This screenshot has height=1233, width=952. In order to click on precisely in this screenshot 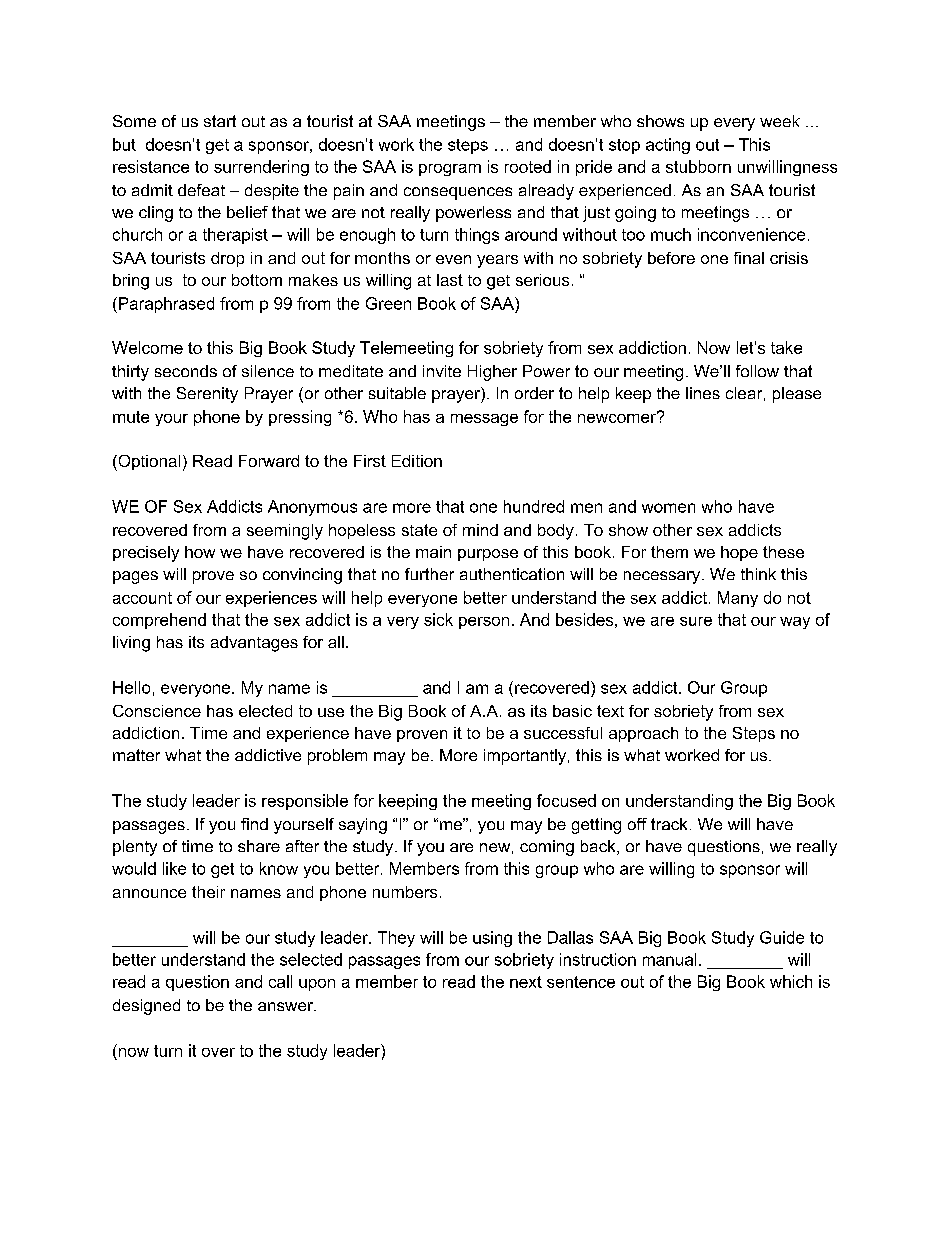, I will do `click(146, 554)`.
